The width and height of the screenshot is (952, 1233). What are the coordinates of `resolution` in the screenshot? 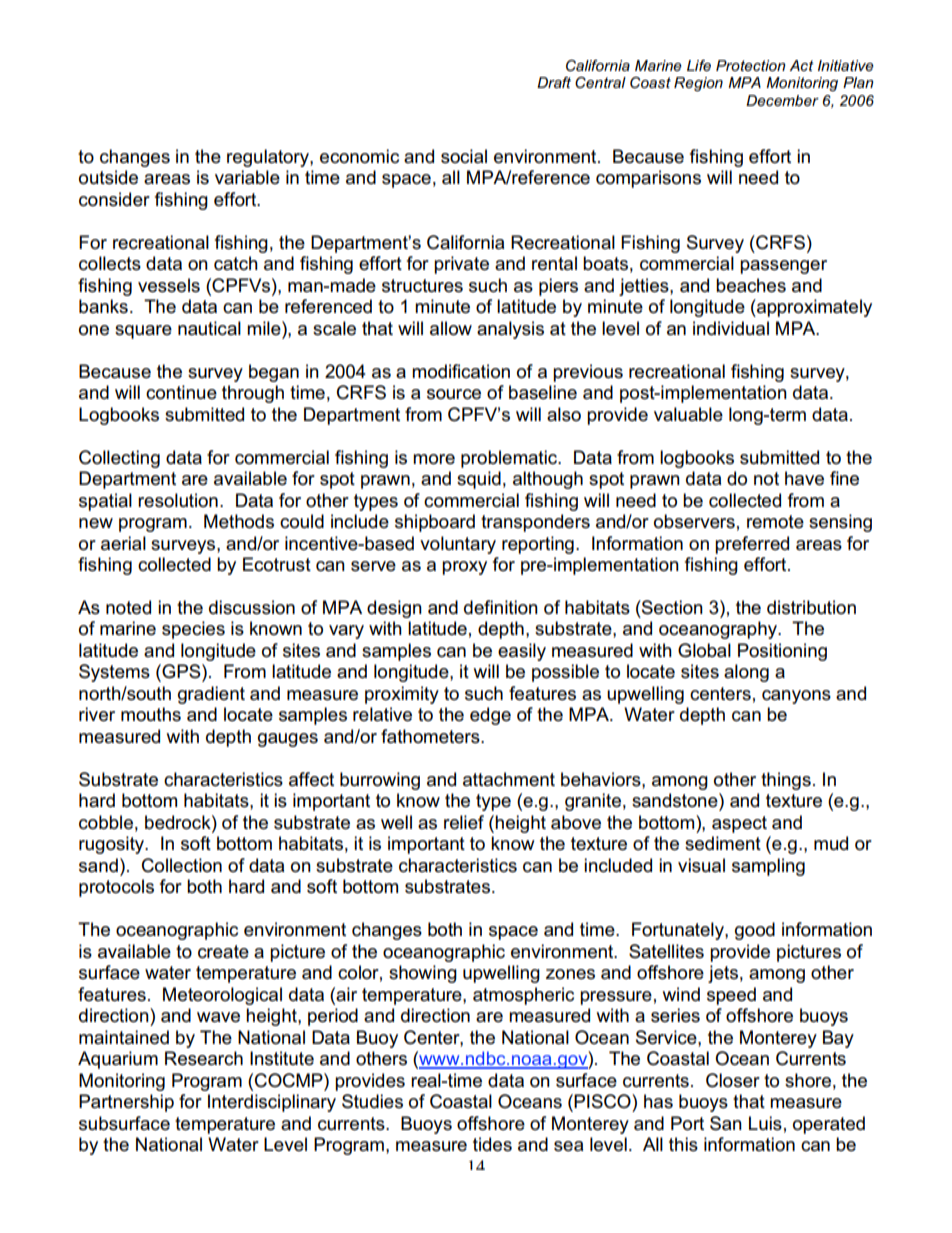 It's located at (178, 500).
